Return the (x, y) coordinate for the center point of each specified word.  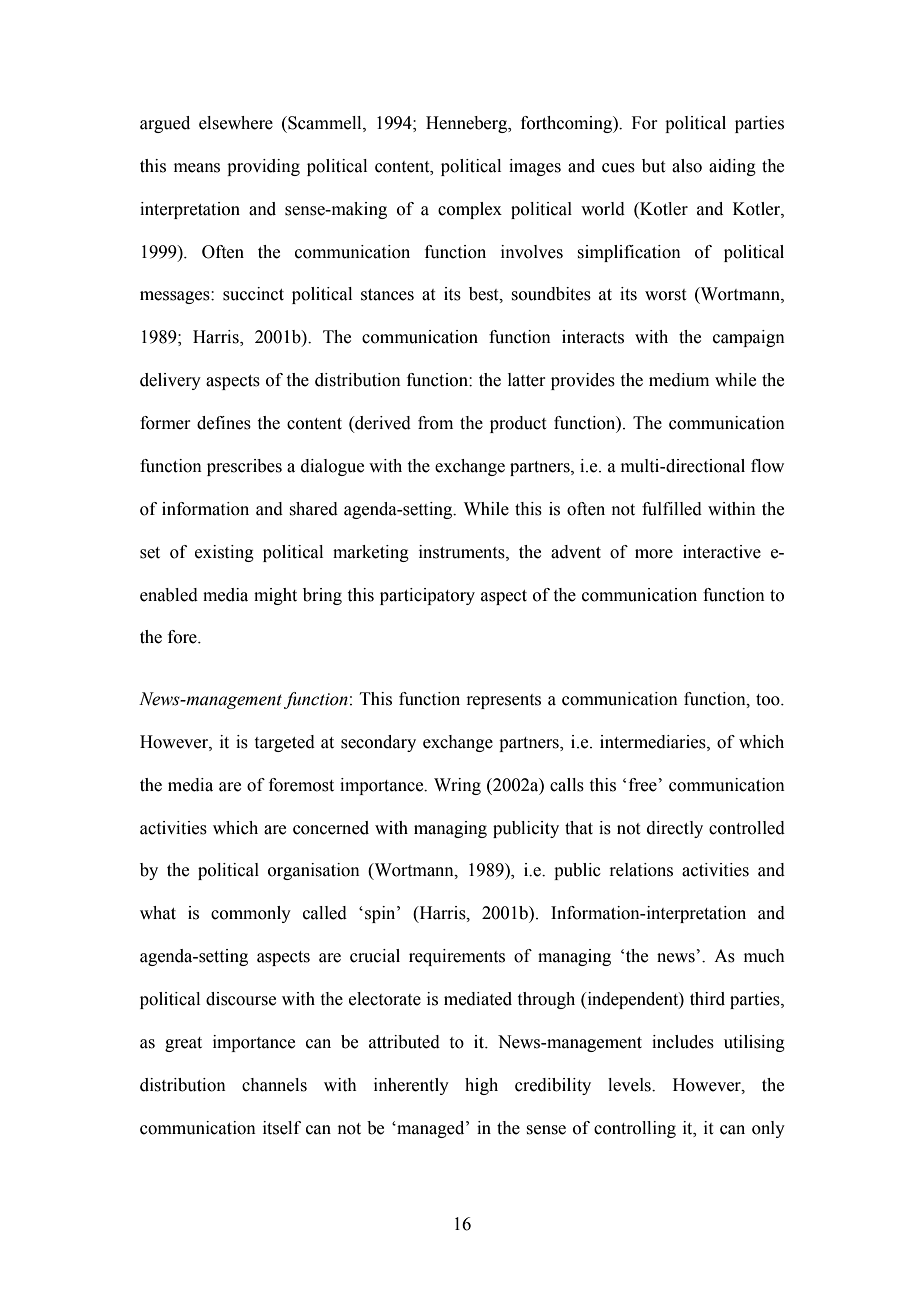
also (687, 166)
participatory (427, 596)
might (275, 596)
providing (263, 167)
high (481, 1086)
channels (274, 1085)
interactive (722, 552)
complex (470, 210)
